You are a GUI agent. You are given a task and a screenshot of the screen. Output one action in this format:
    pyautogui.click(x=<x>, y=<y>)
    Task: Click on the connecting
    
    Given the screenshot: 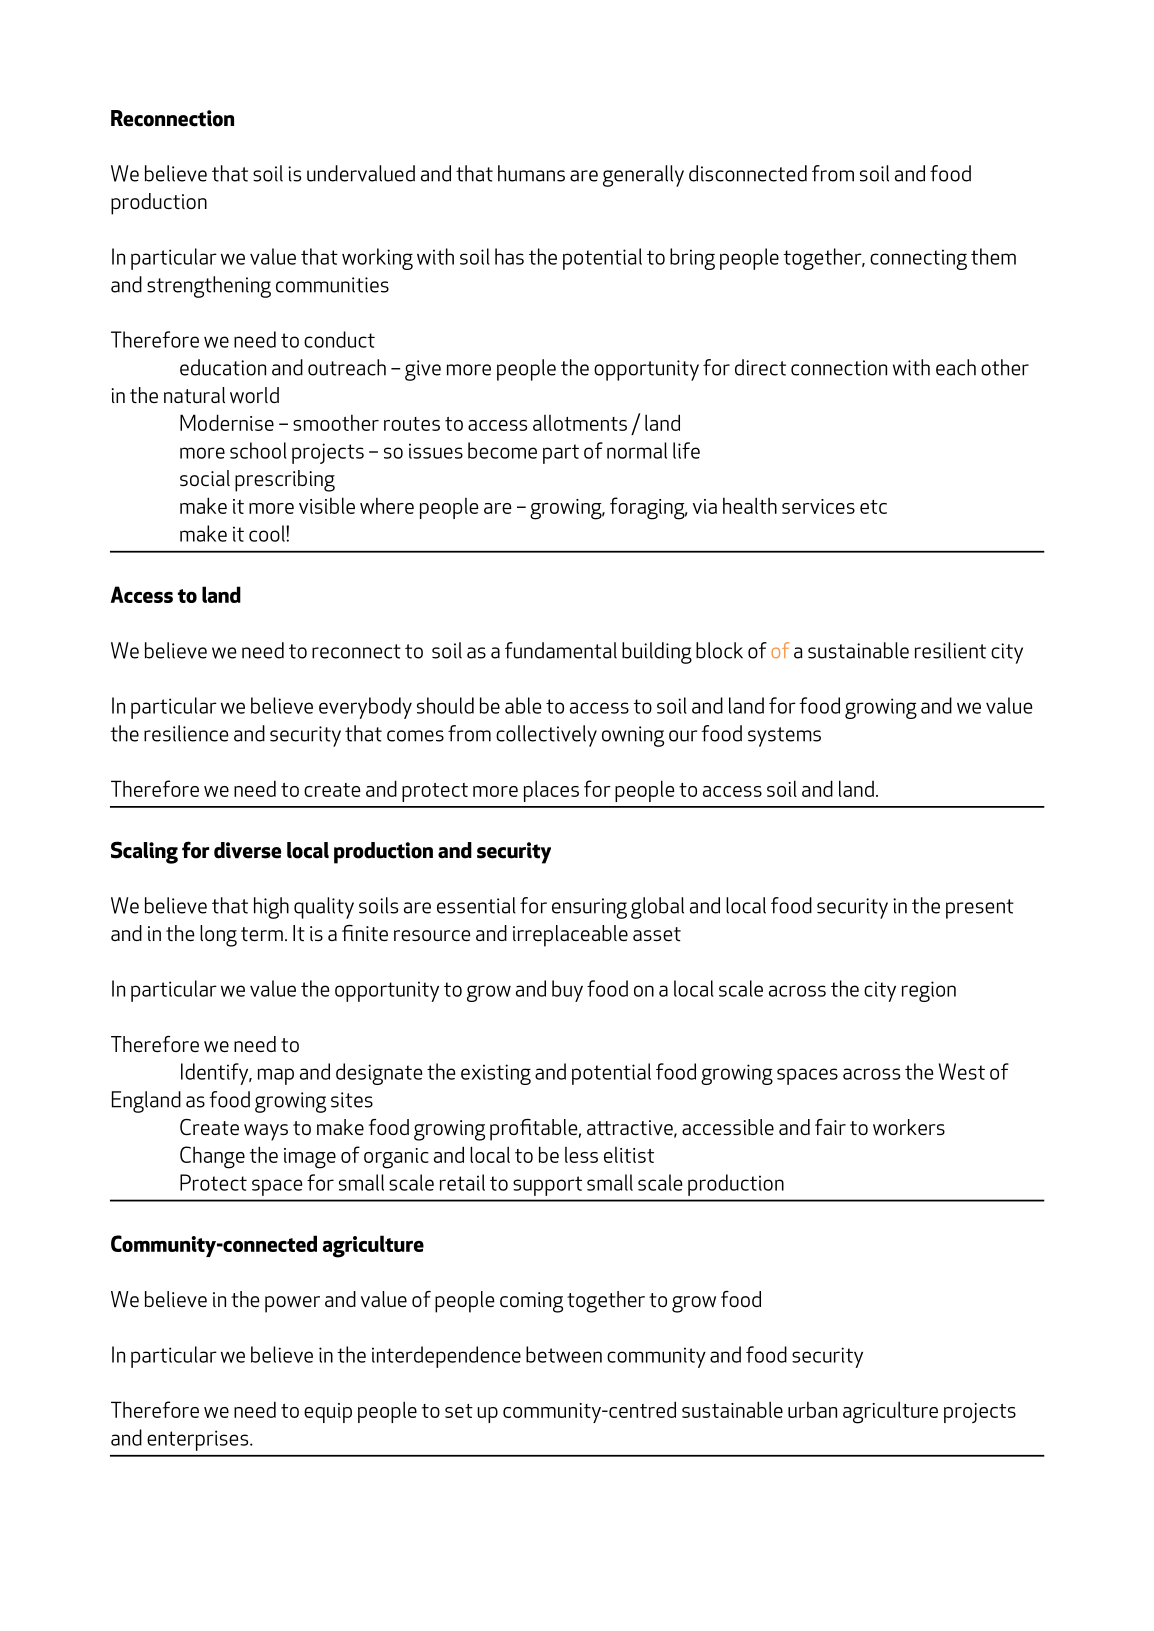 What is the action you would take?
    pyautogui.click(x=918, y=259)
